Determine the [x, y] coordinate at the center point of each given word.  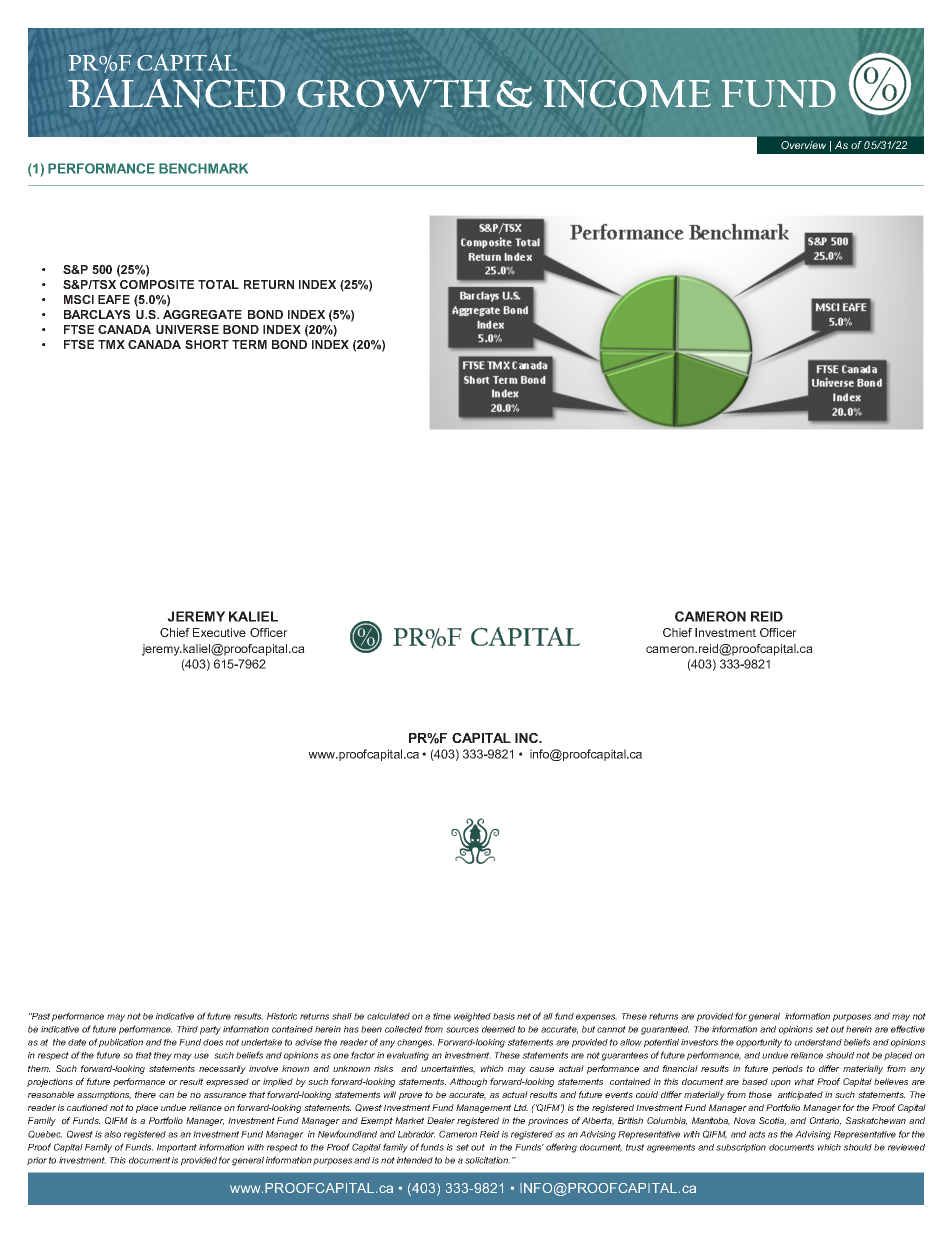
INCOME [627, 94]
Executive [219, 632]
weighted [472, 1017]
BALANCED [176, 93]
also [112, 1134]
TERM [249, 344]
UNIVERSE [187, 329]
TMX [111, 344]
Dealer [441, 1120]
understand [818, 1042]
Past [40, 1016]
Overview [803, 145]
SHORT [207, 344]
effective [908, 1029]
